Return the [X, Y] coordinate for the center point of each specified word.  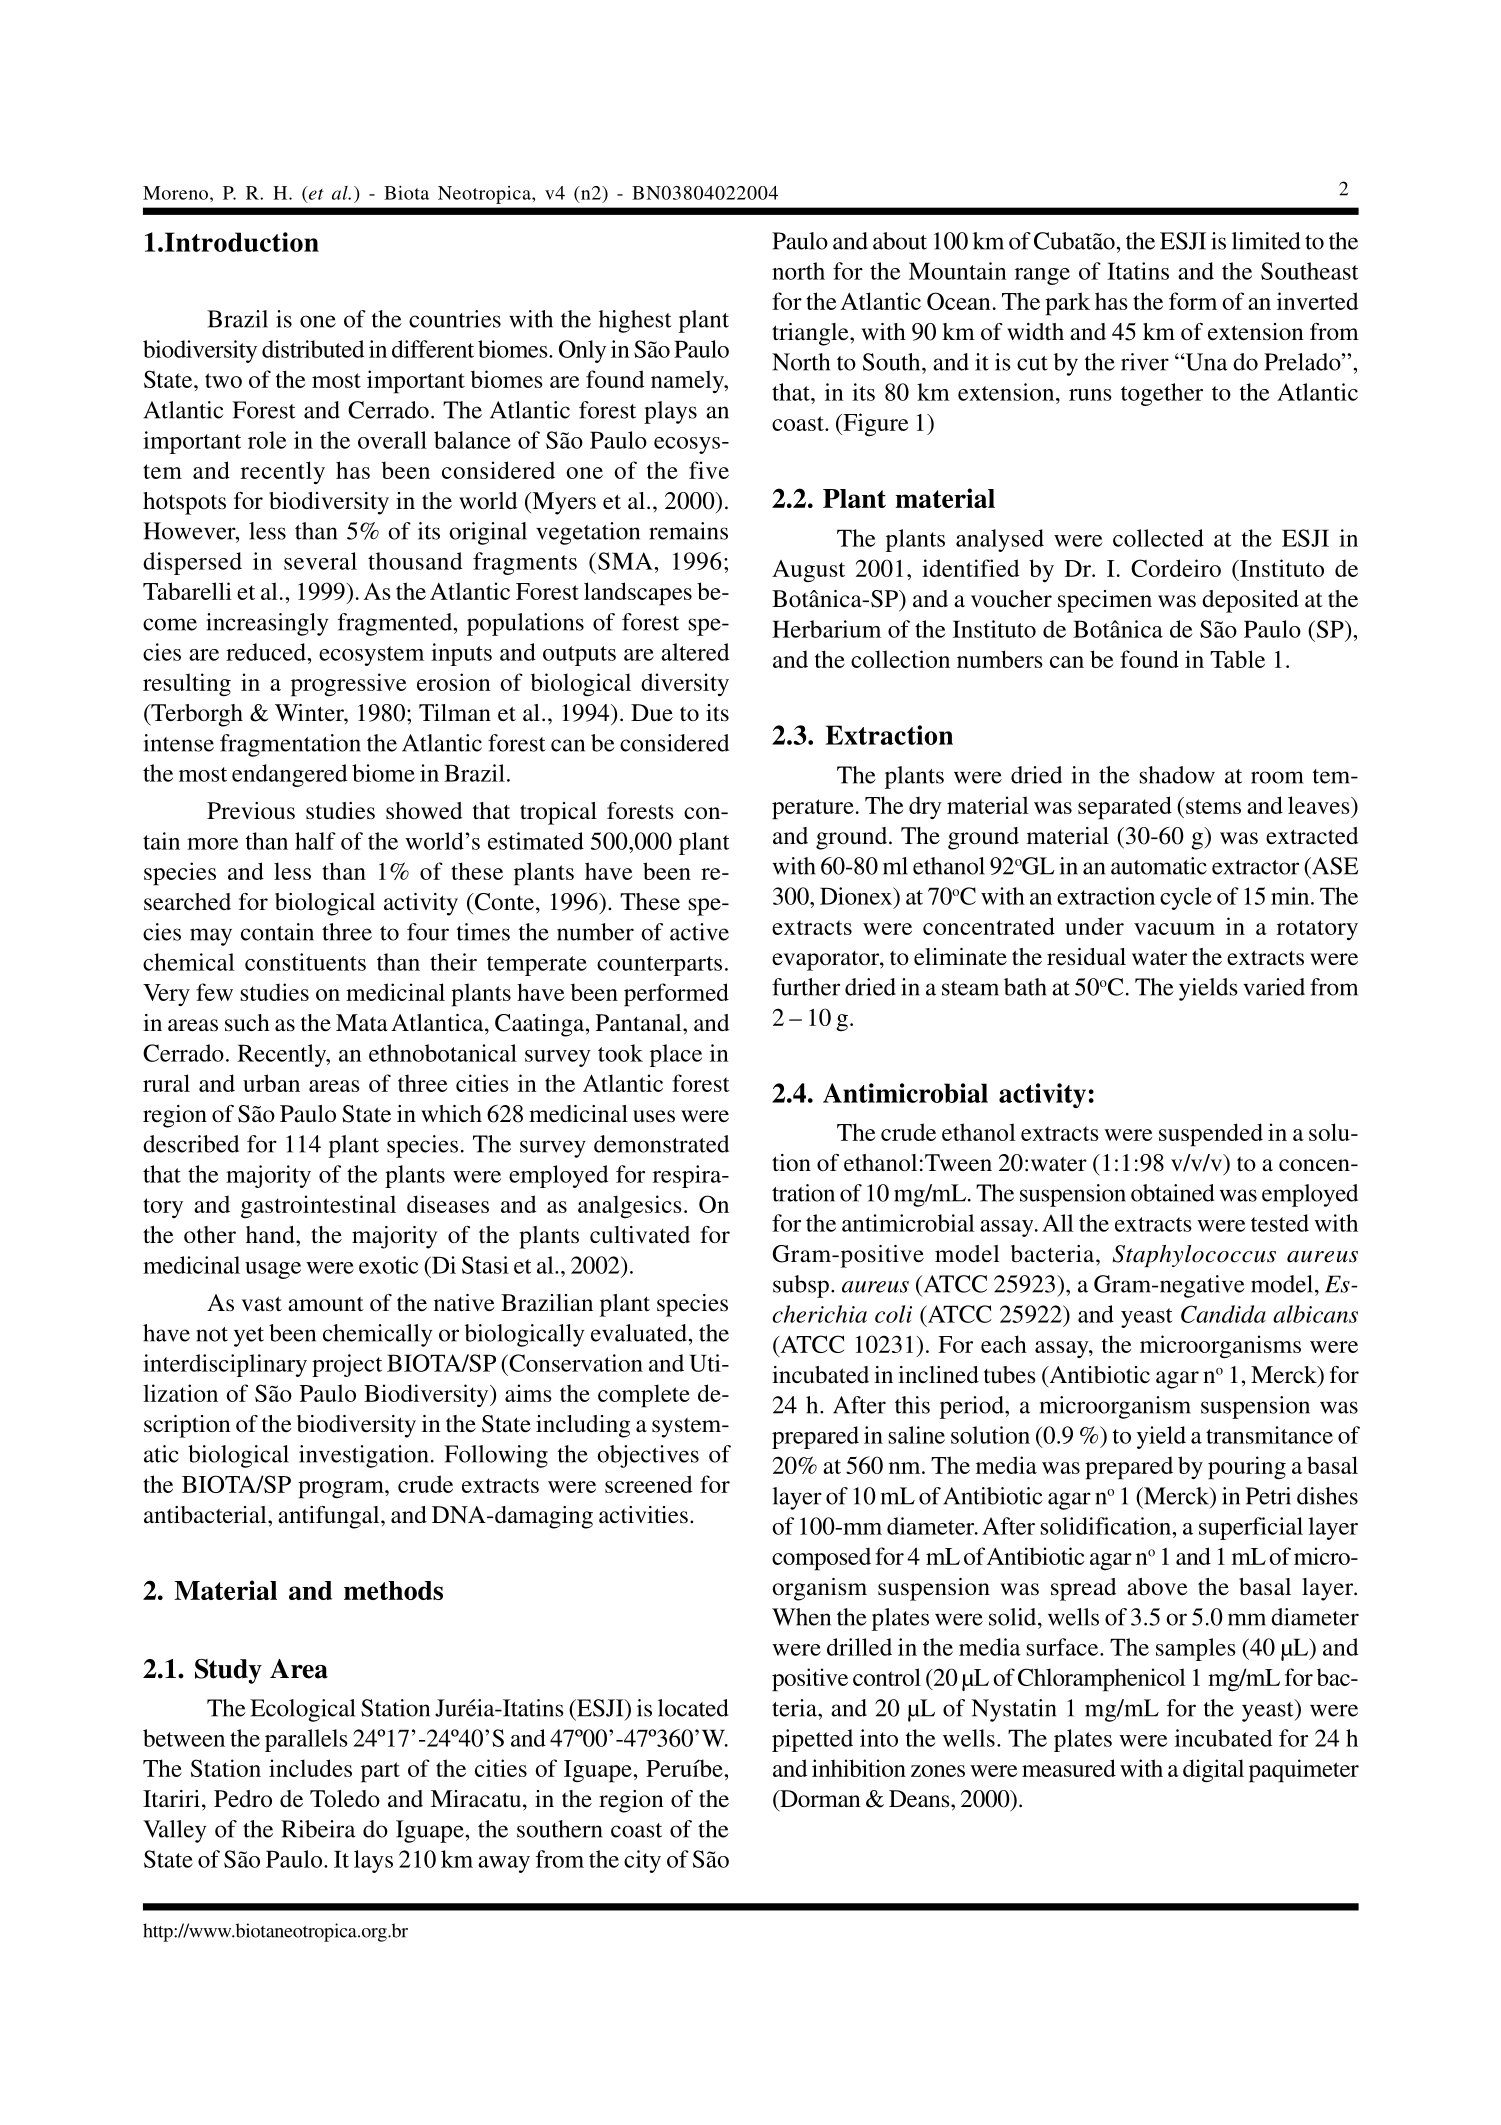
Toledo [345, 1798]
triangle [811, 334]
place [676, 1055]
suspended [1211, 1135]
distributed [313, 349]
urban [271, 1083]
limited [1266, 241]
